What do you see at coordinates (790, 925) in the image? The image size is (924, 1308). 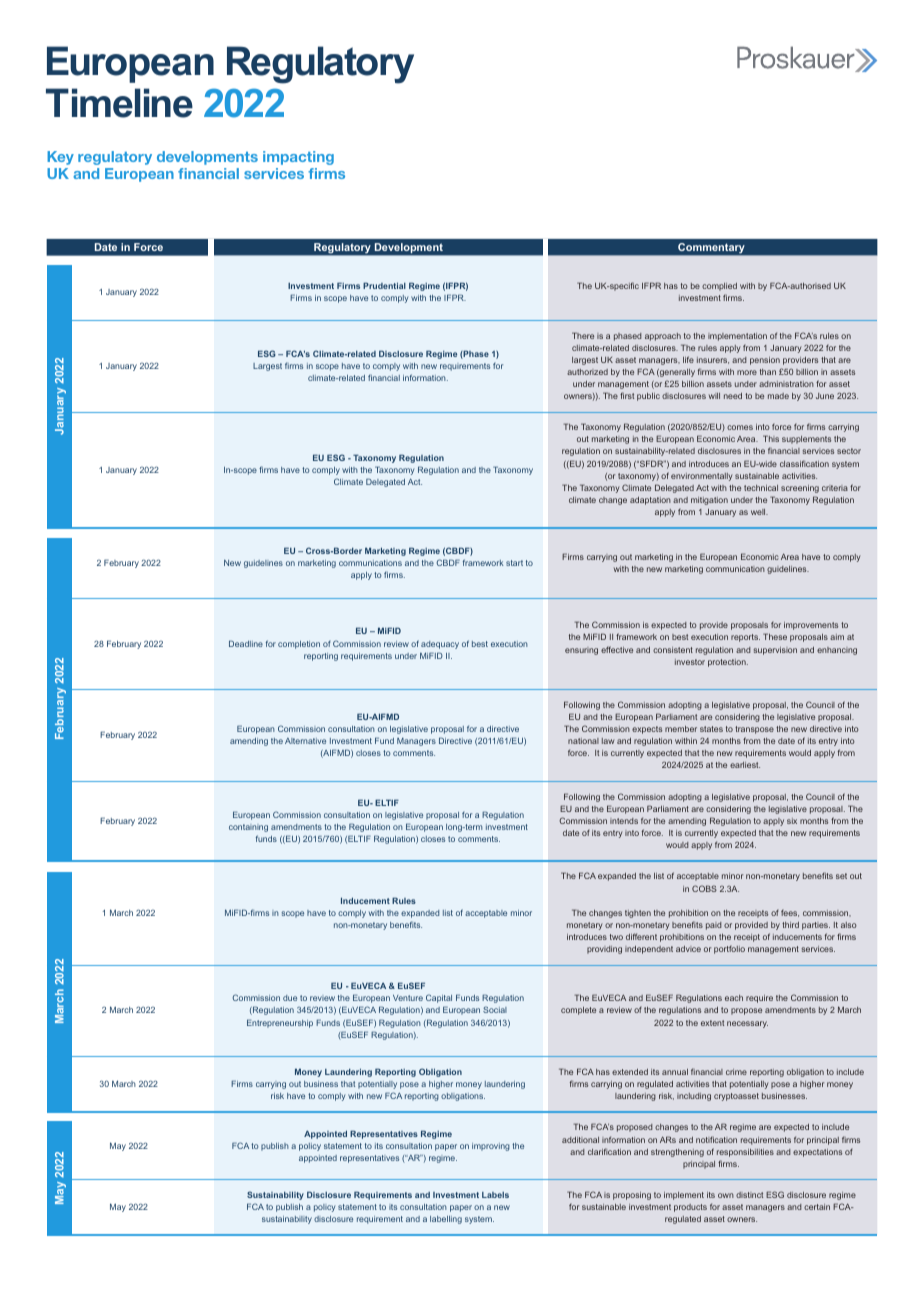 I see `third` at bounding box center [790, 925].
